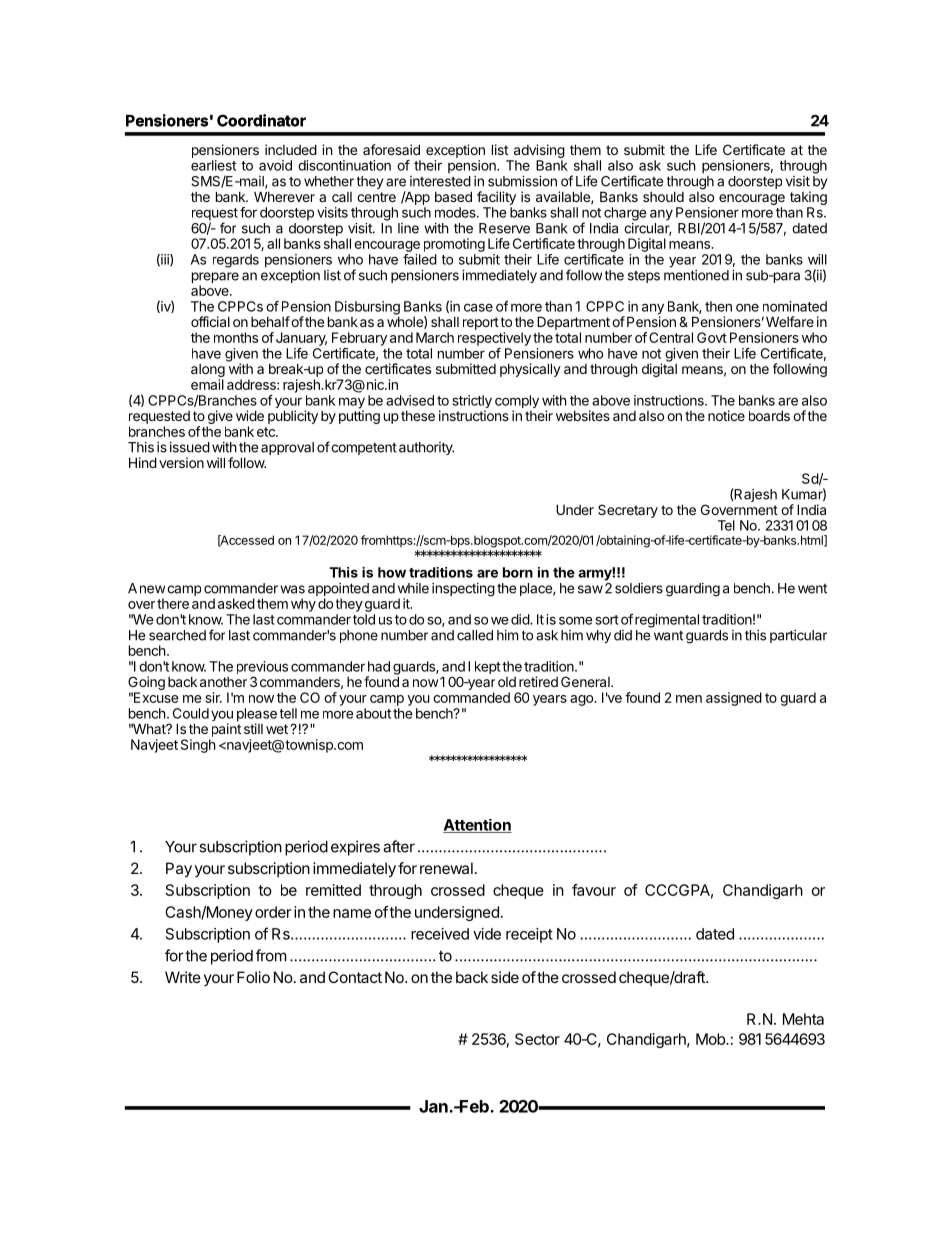 The height and width of the image is (1233, 952). I want to click on went, so click(812, 589).
